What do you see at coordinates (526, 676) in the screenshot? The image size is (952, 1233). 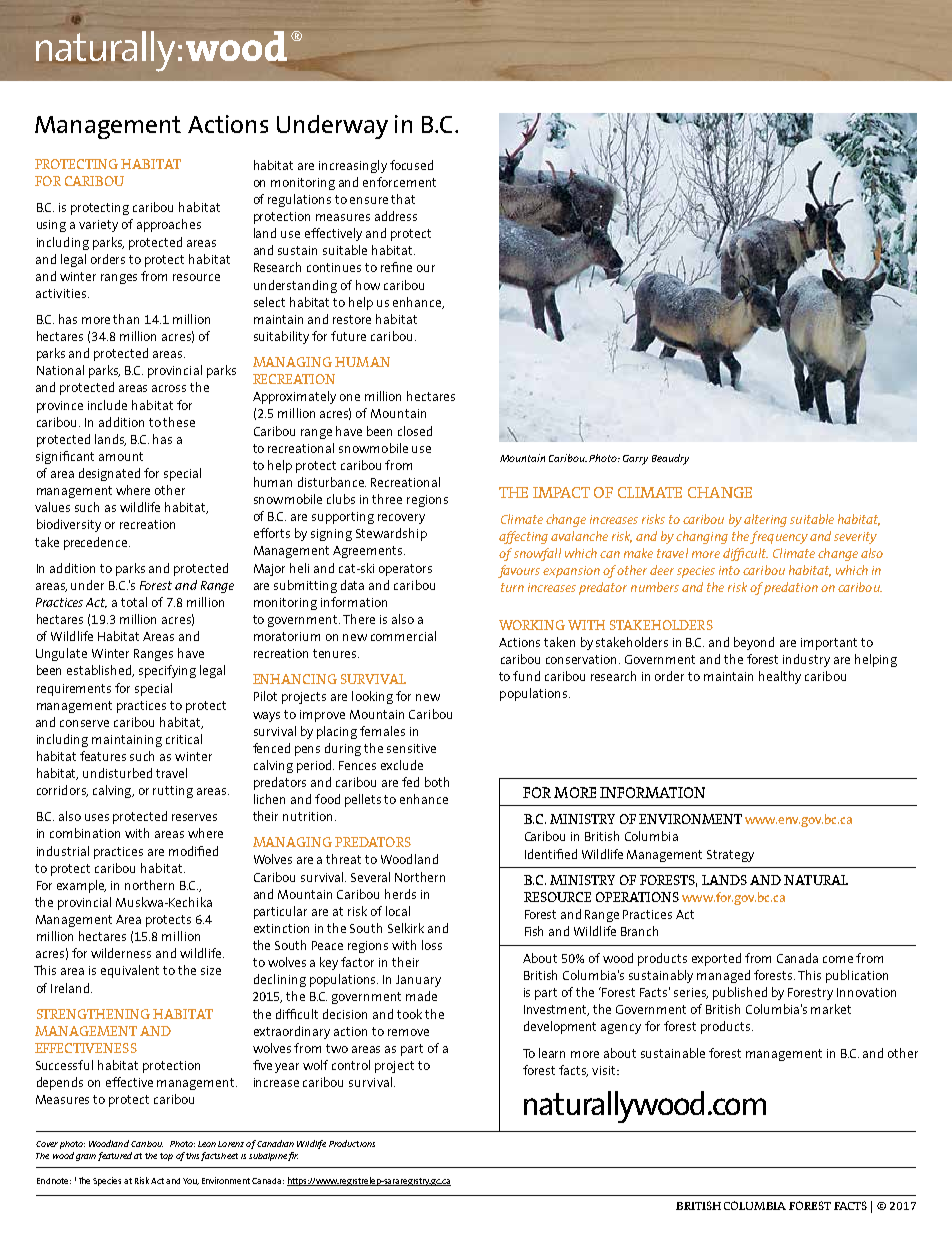 I see `fund` at bounding box center [526, 676].
